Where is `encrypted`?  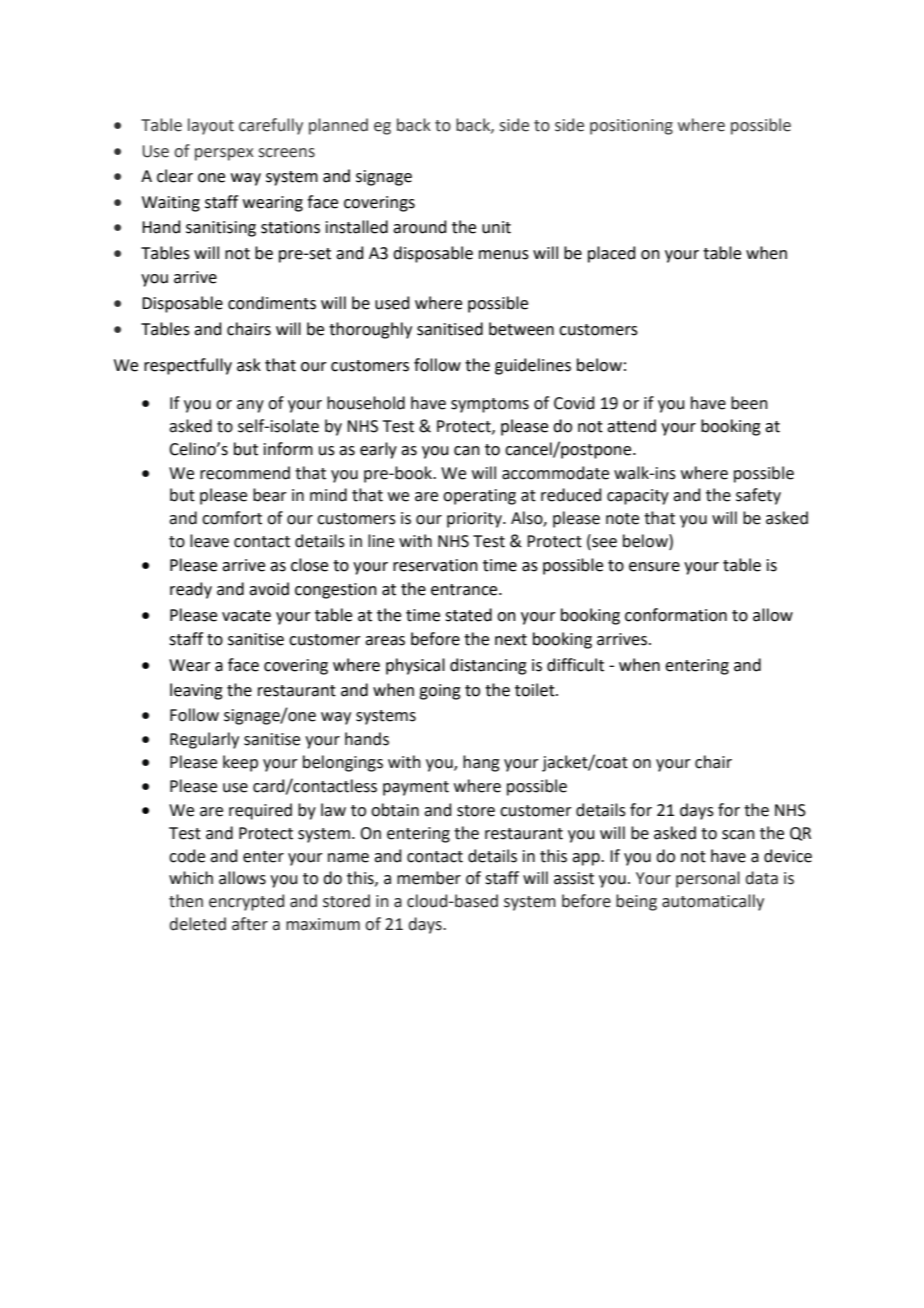 encrypted is located at coordinates (246, 902).
